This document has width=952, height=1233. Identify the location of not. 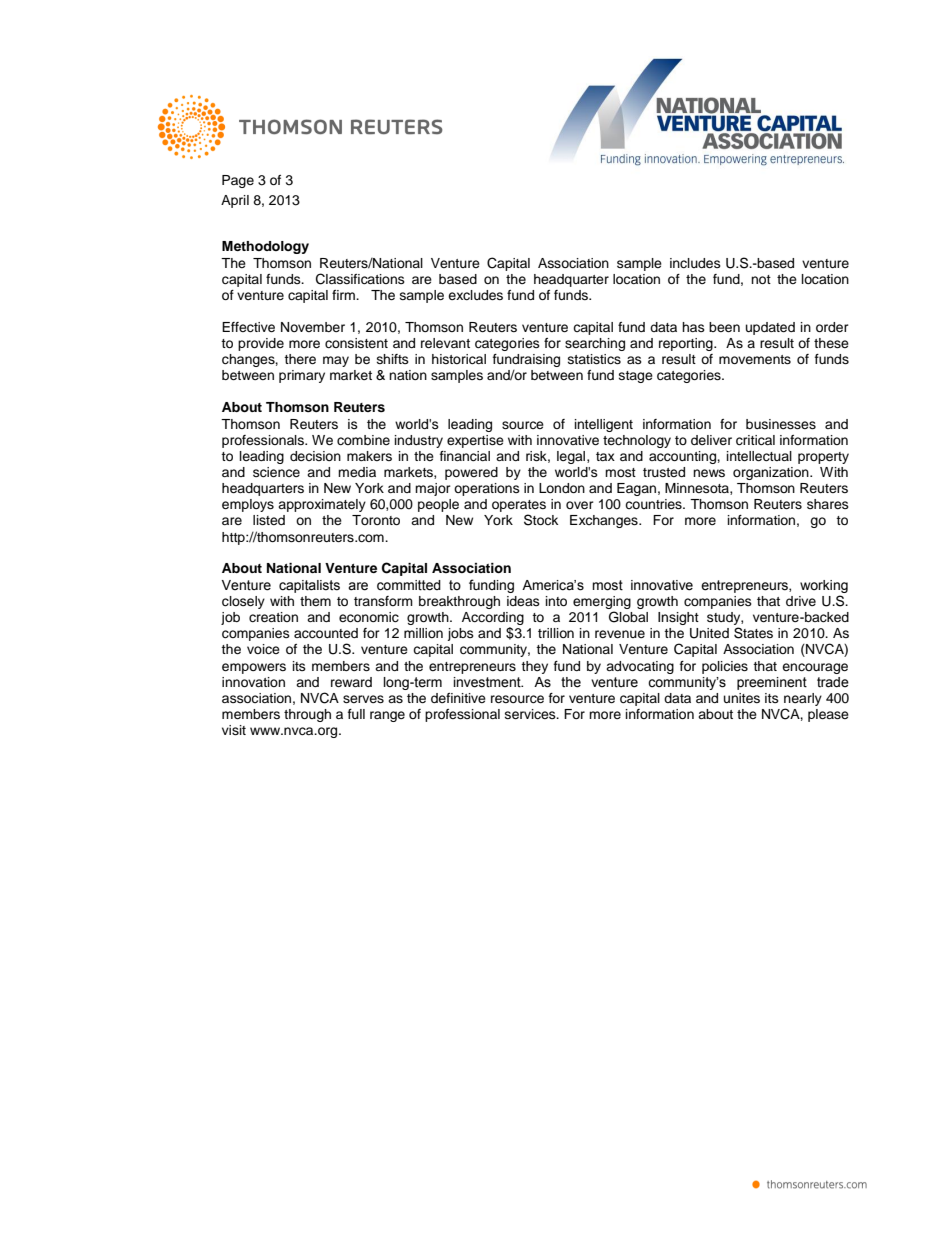
(761, 279).
